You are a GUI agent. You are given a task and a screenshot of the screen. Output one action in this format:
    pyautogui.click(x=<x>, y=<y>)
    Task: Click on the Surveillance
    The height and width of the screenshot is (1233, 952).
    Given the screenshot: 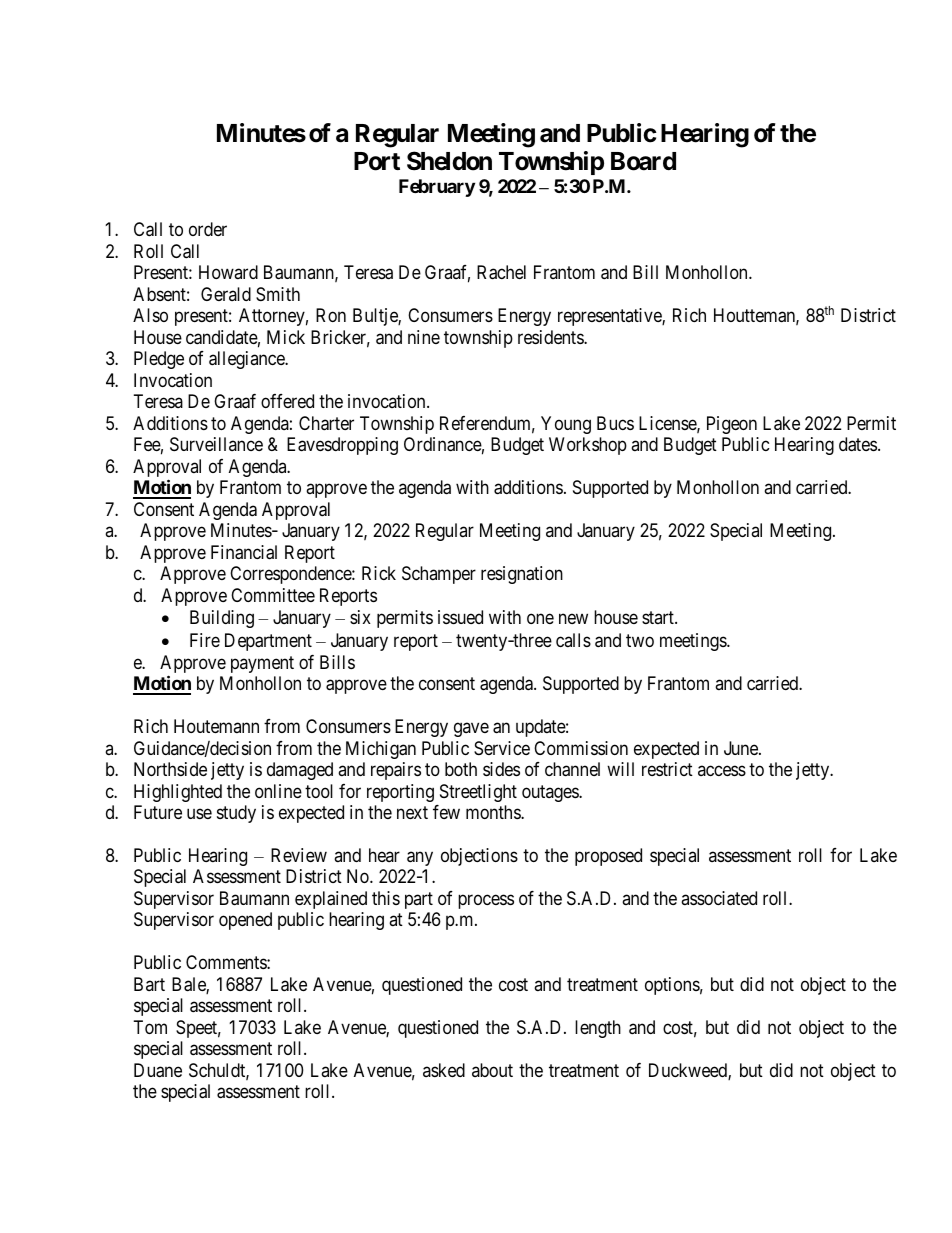 What is the action you would take?
    pyautogui.click(x=216, y=444)
